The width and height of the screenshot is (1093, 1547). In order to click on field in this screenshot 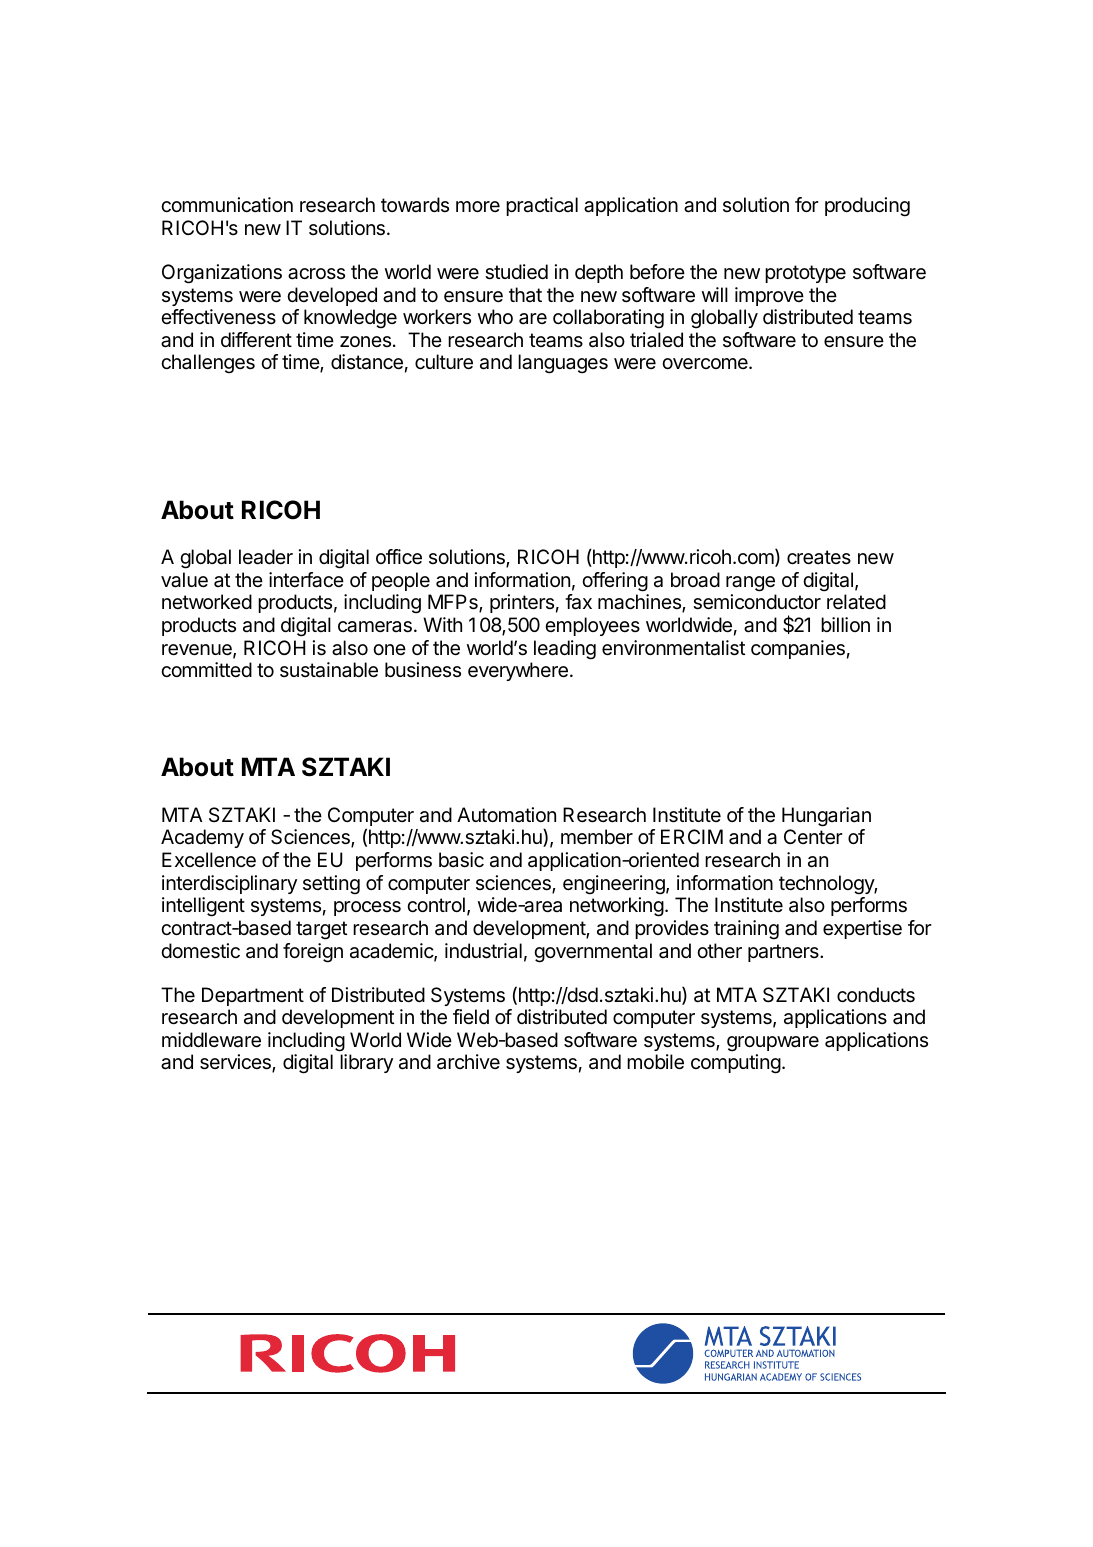, I will do `click(471, 1016)`.
